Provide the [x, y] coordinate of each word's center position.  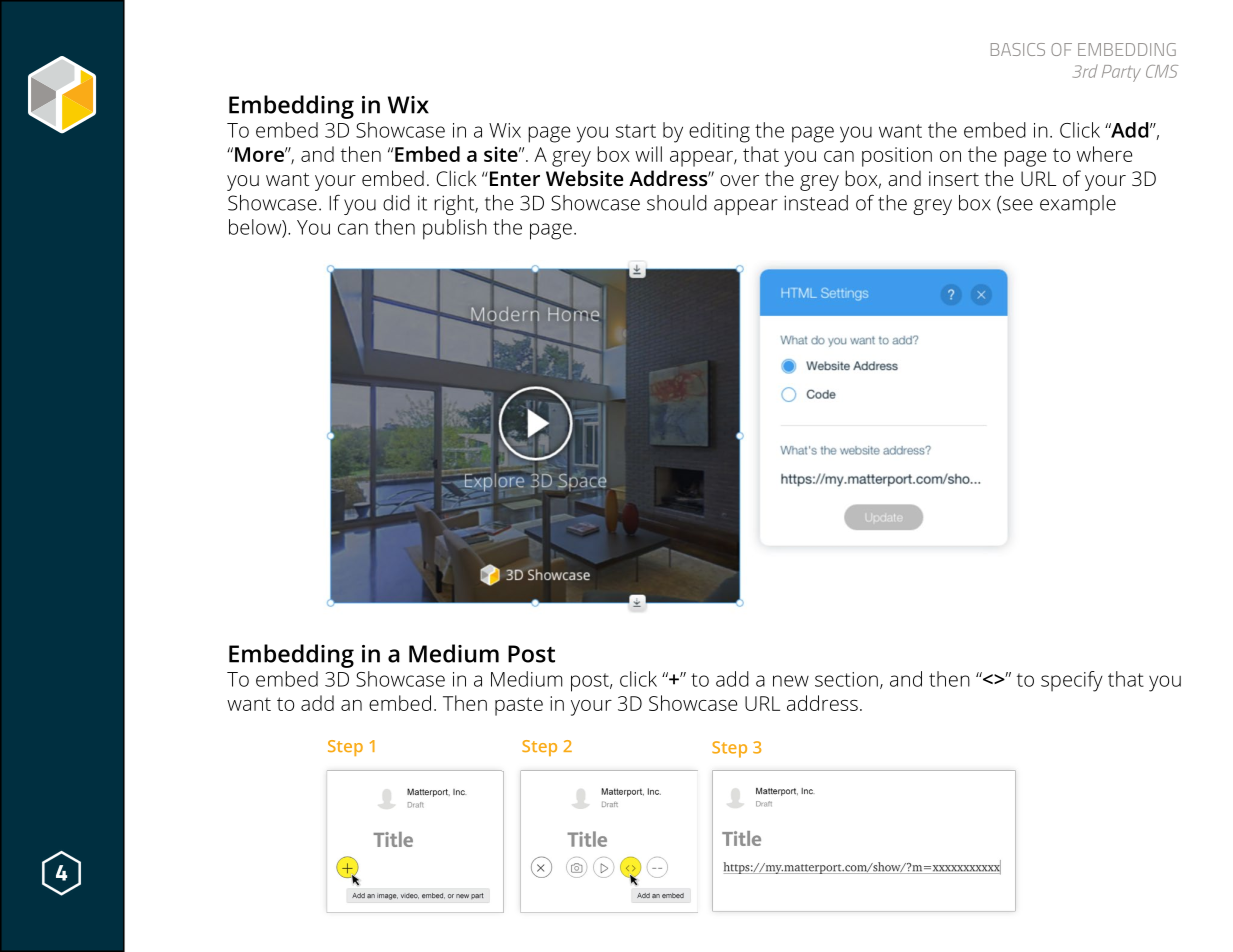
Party [1121, 73]
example [1078, 205]
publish [455, 229]
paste [519, 706]
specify [1072, 681]
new [791, 681]
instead [816, 203]
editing [719, 132]
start [636, 131]
